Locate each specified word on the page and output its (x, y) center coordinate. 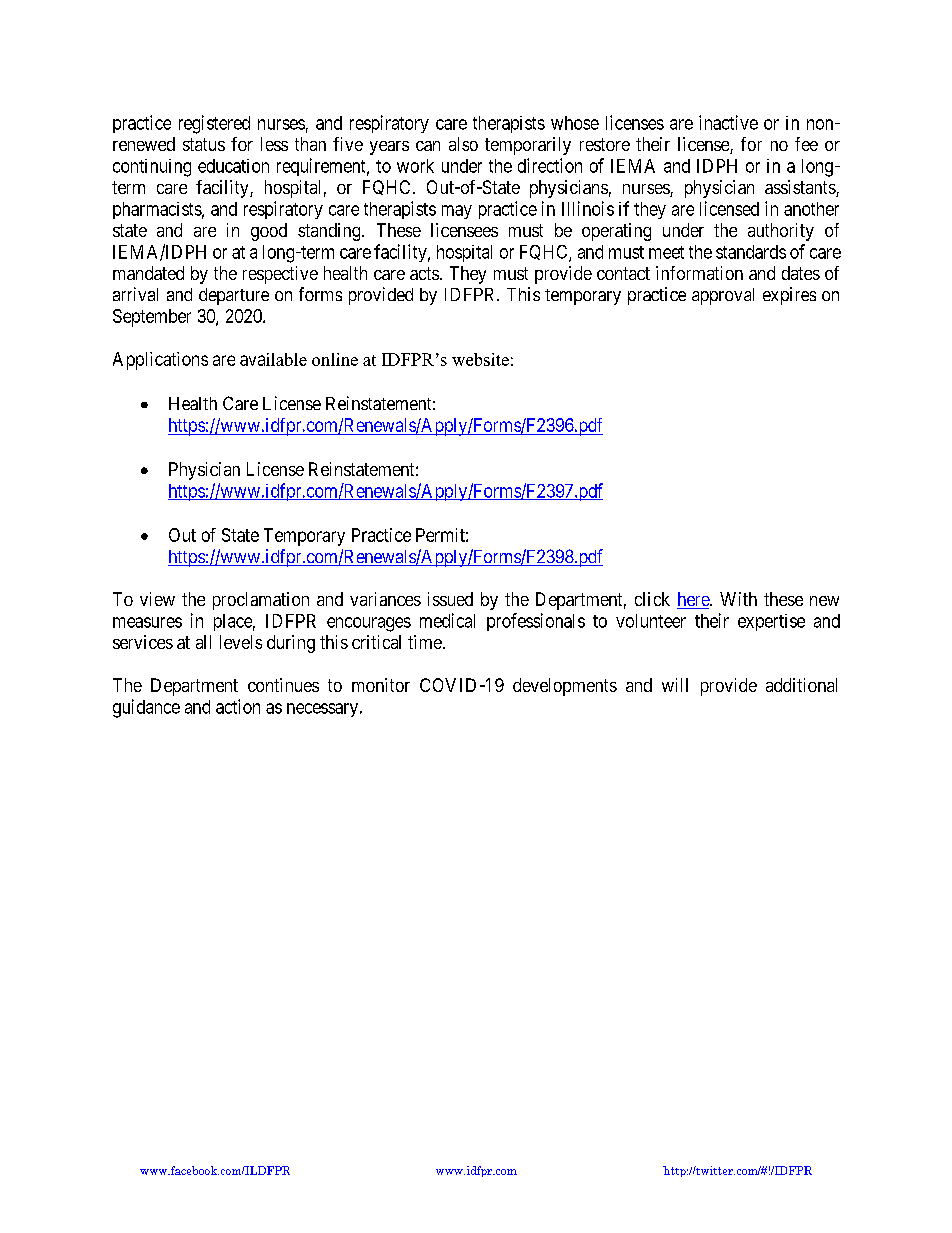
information (699, 273)
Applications (160, 361)
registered (214, 124)
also (463, 144)
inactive (728, 122)
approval (723, 296)
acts (424, 273)
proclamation (261, 601)
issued (450, 599)
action (238, 706)
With (738, 599)
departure (234, 296)
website (480, 359)
